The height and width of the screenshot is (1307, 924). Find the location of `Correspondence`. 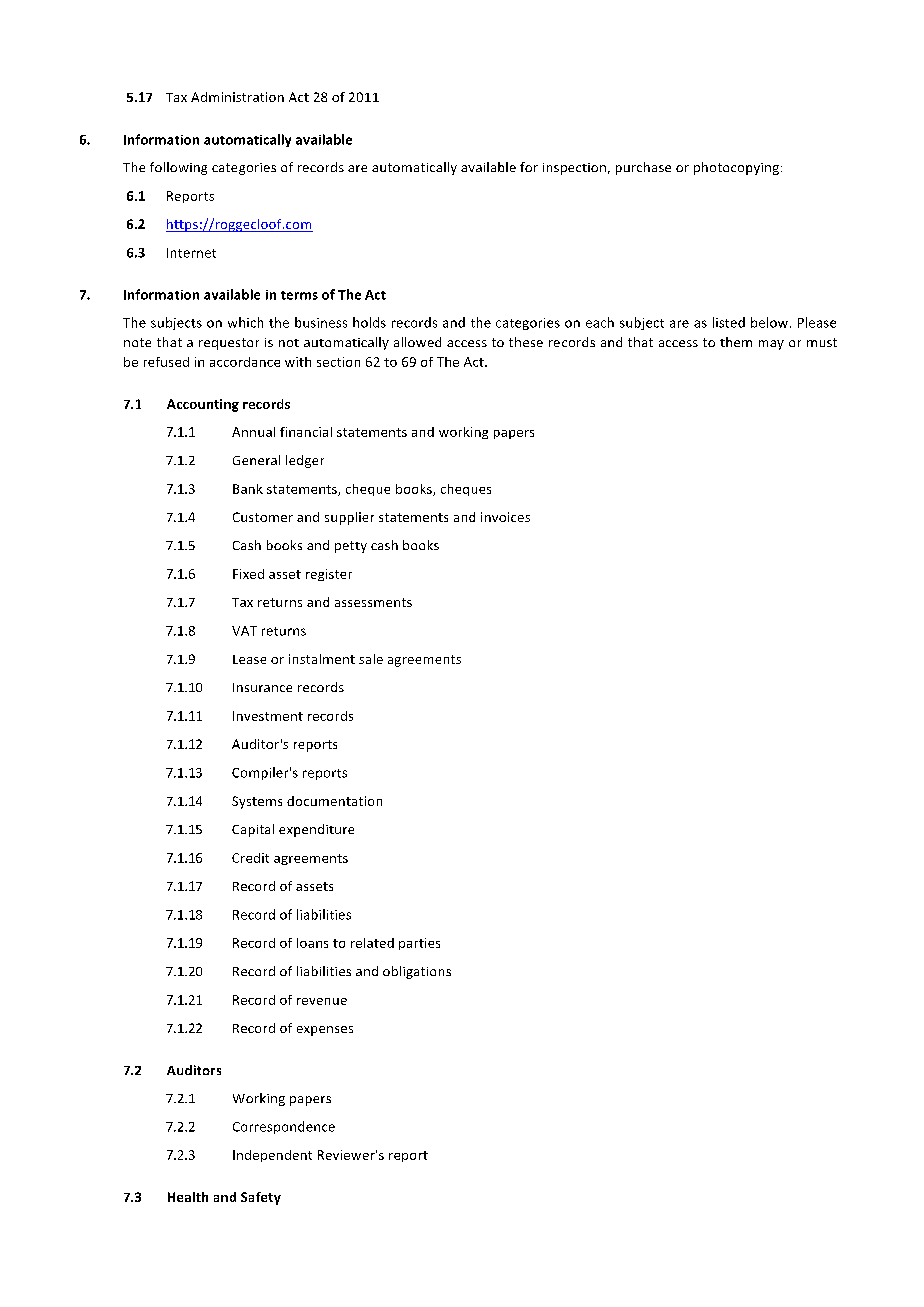

Correspondence is located at coordinates (284, 1127).
